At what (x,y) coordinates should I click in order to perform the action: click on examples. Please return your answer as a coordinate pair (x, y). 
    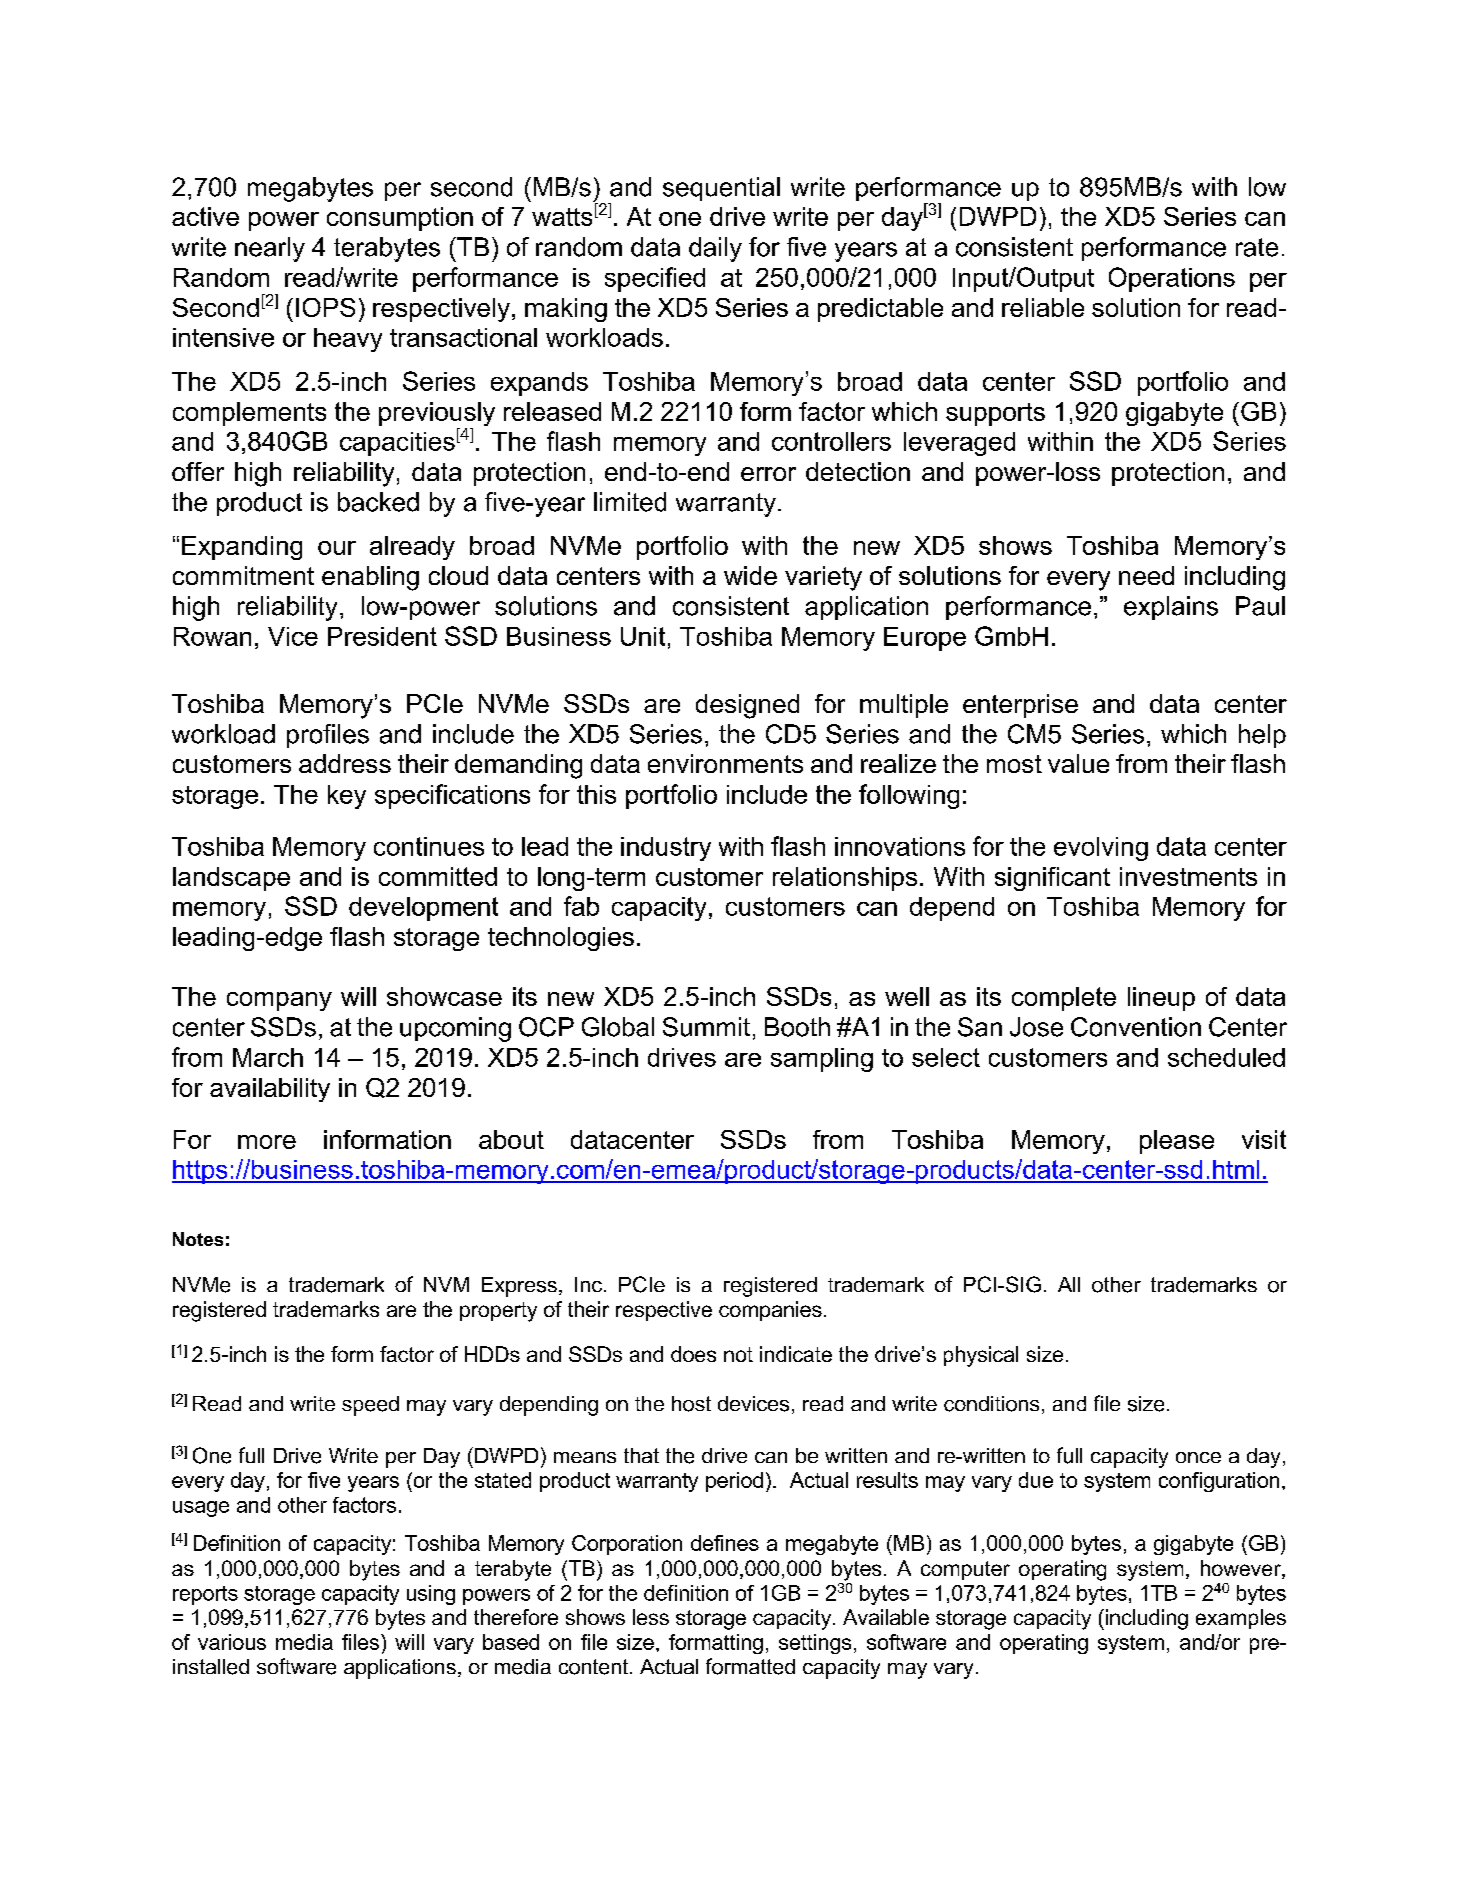
    Looking at the image, I should click on (1241, 1619).
